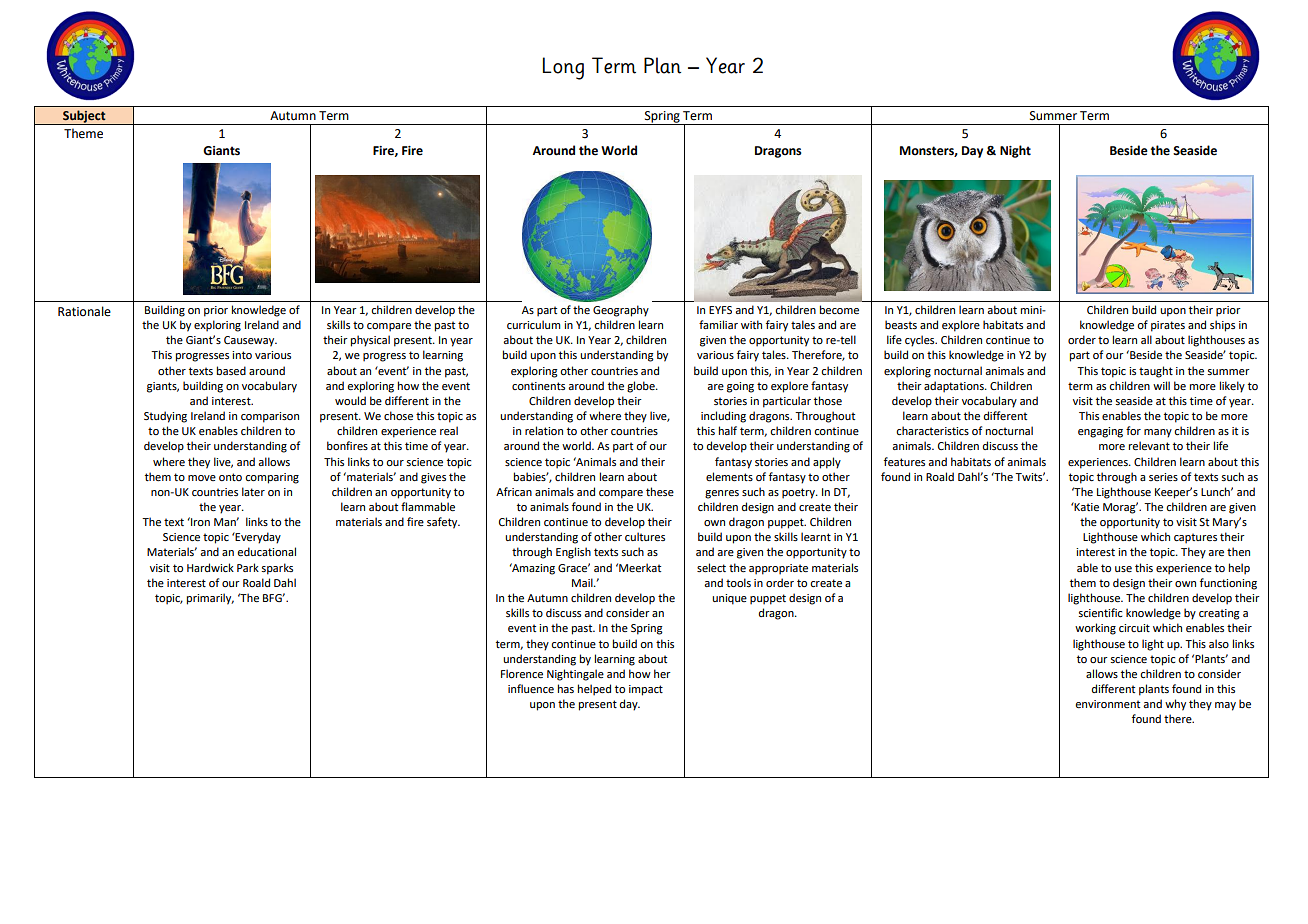 The width and height of the page is (1308, 924). Describe the element at coordinates (231, 370) in the page. I see `based` at that location.
